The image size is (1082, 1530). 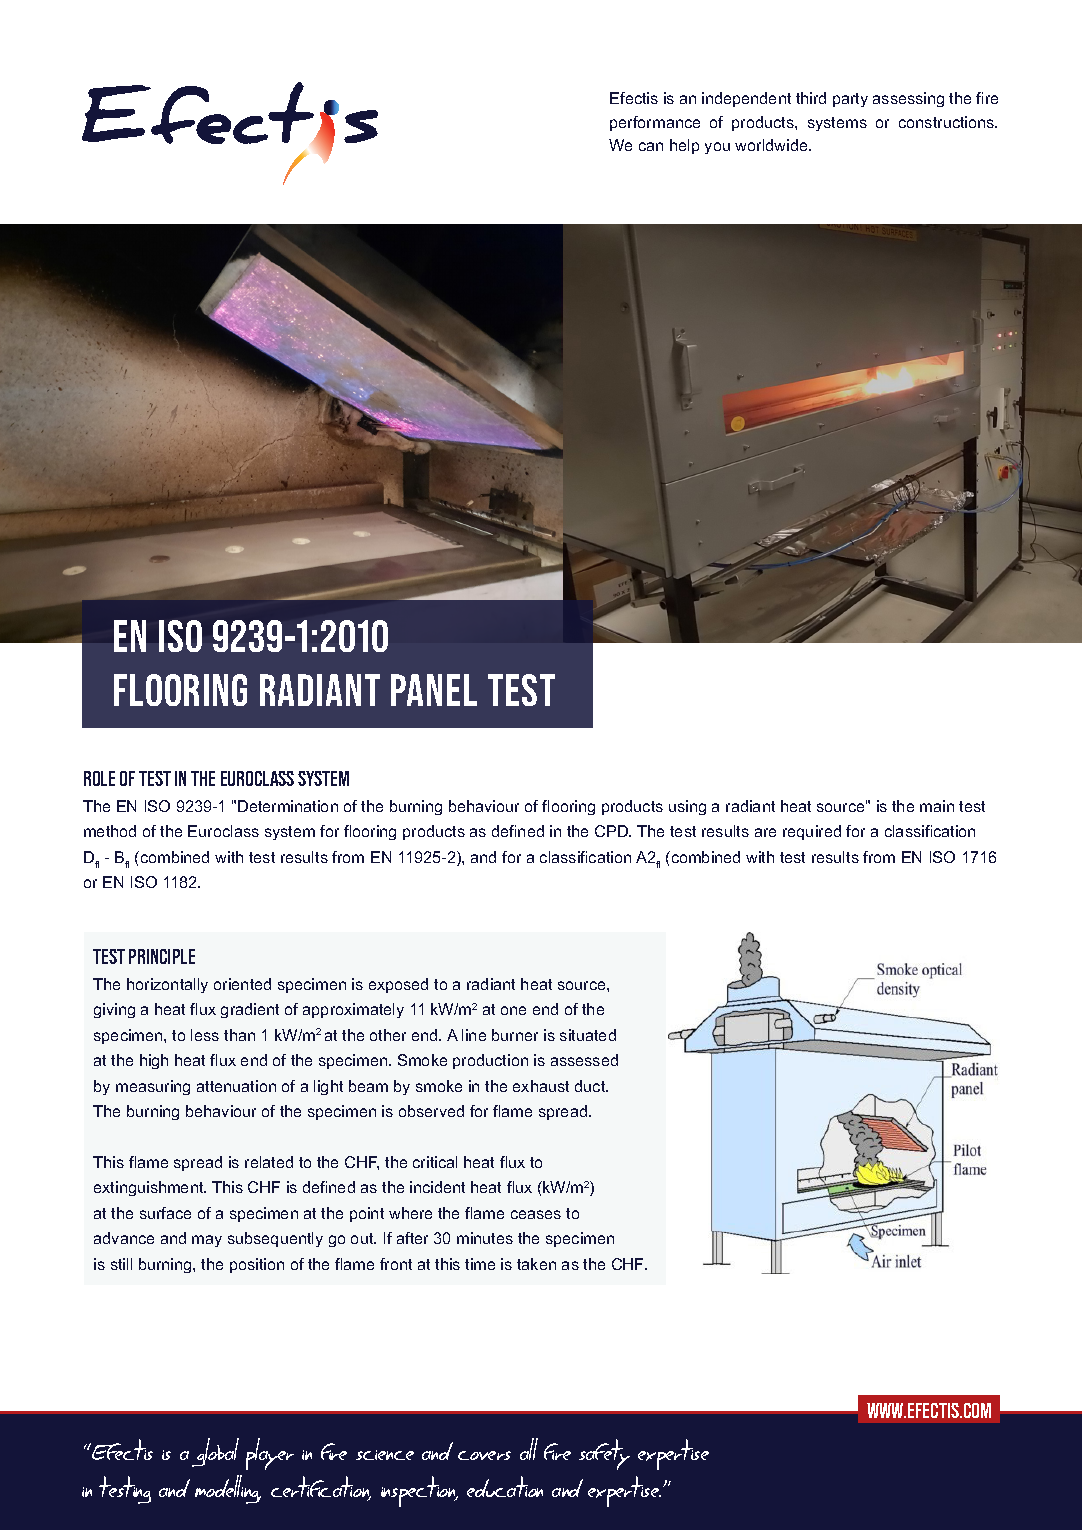 What do you see at coordinates (612, 831) in the image?
I see `CPD` at bounding box center [612, 831].
